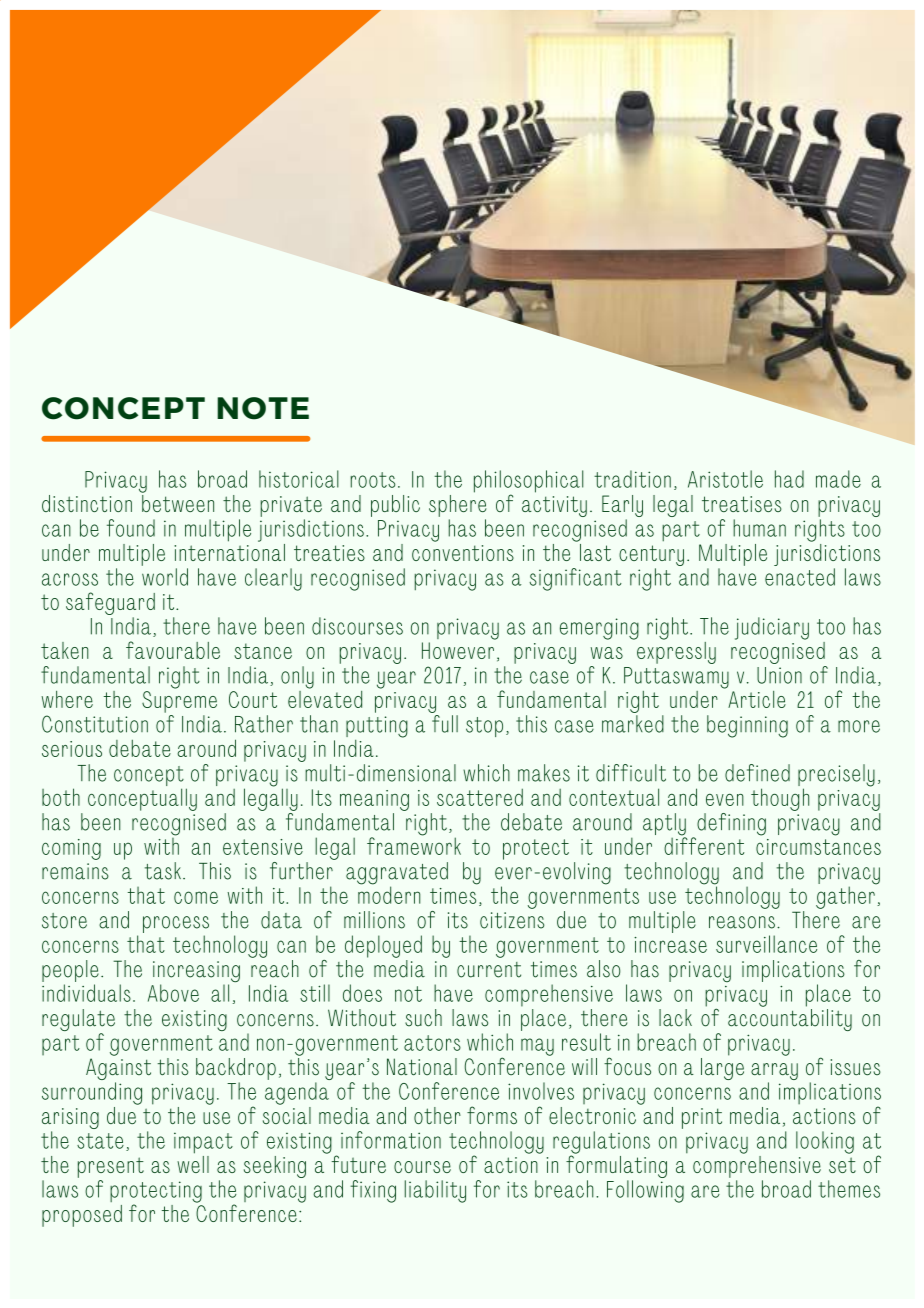 This screenshot has height=1308, width=924. I want to click on surveillance, so click(766, 944).
